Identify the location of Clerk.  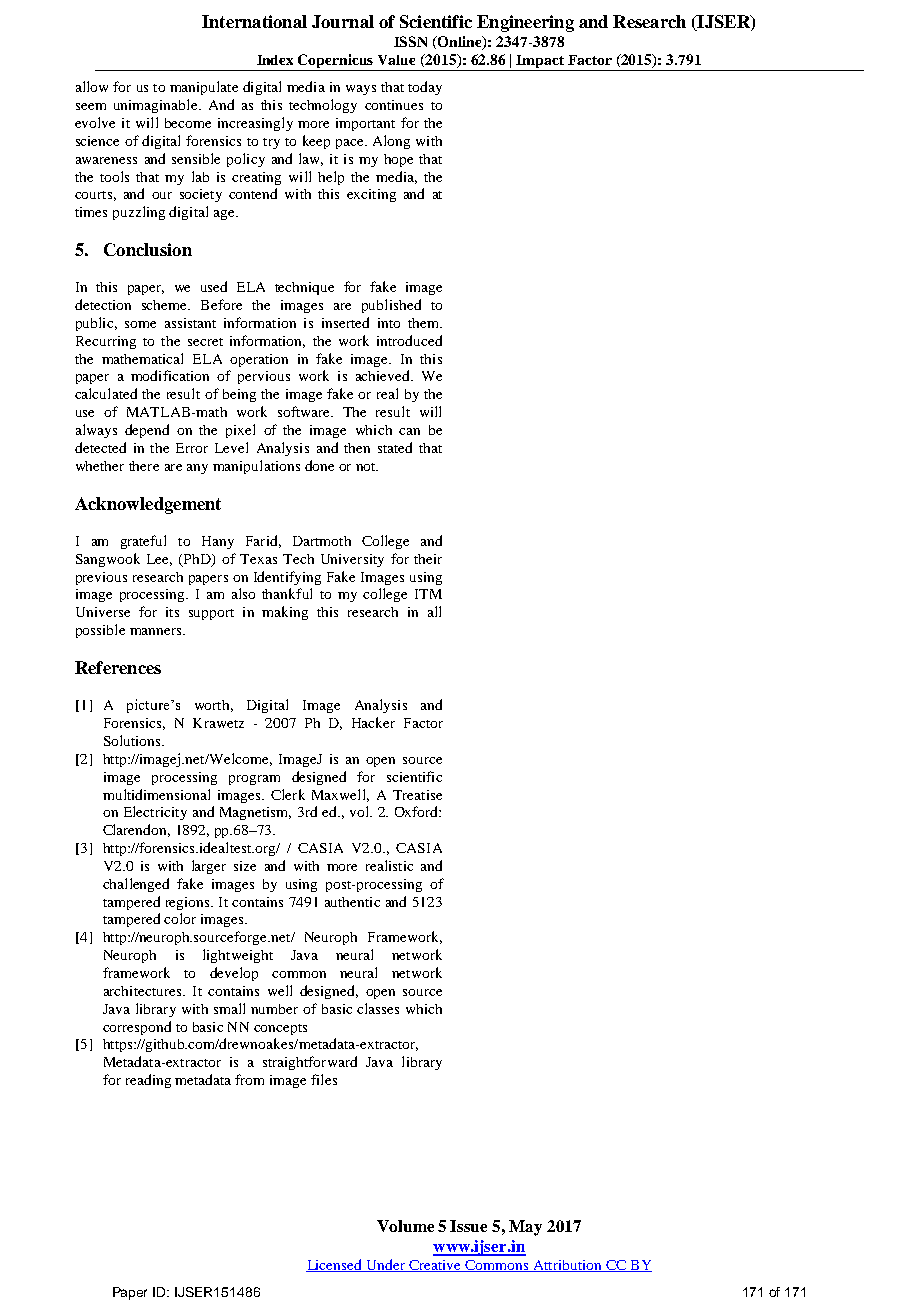
(288, 794).
